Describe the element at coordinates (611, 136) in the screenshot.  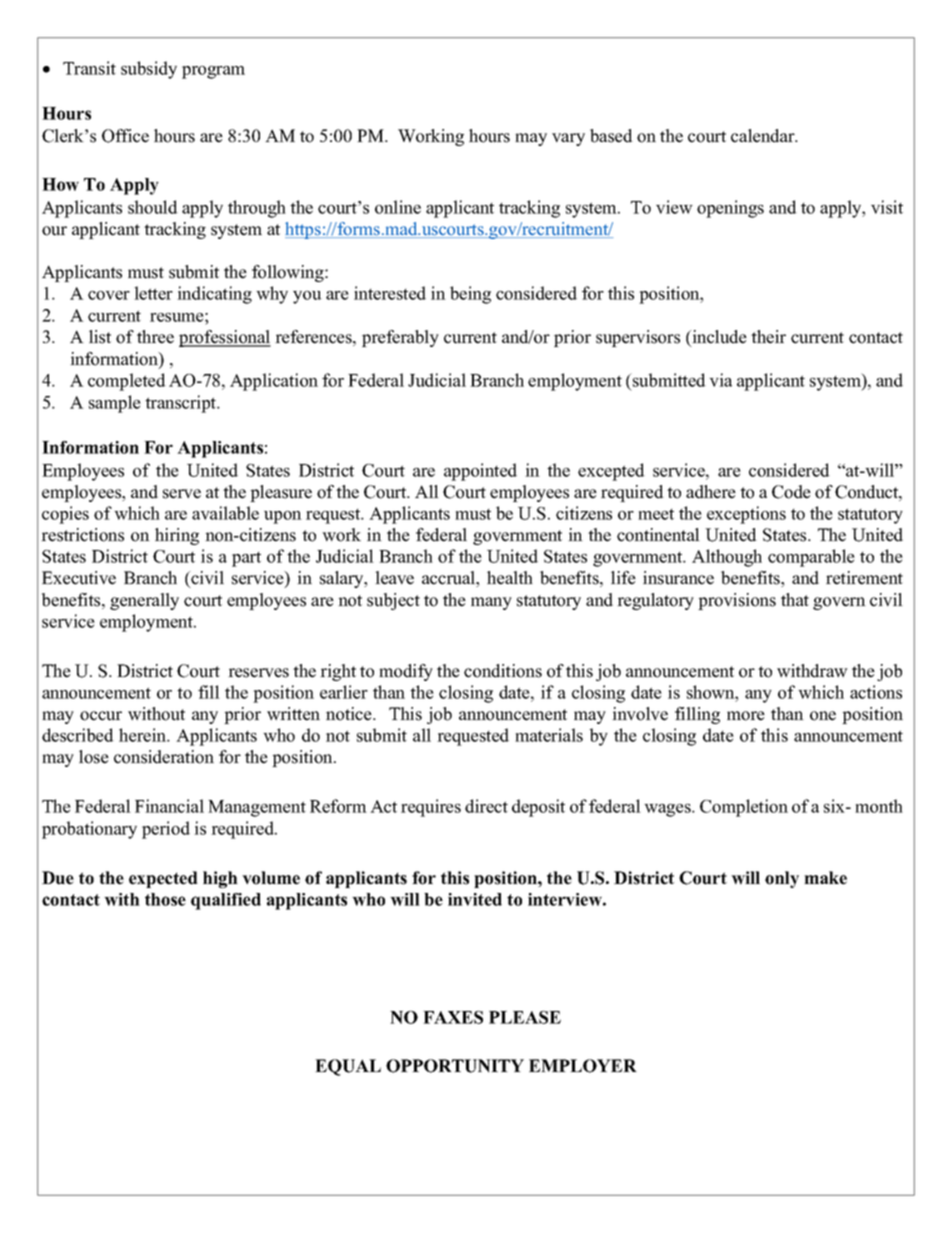
I see `based` at that location.
